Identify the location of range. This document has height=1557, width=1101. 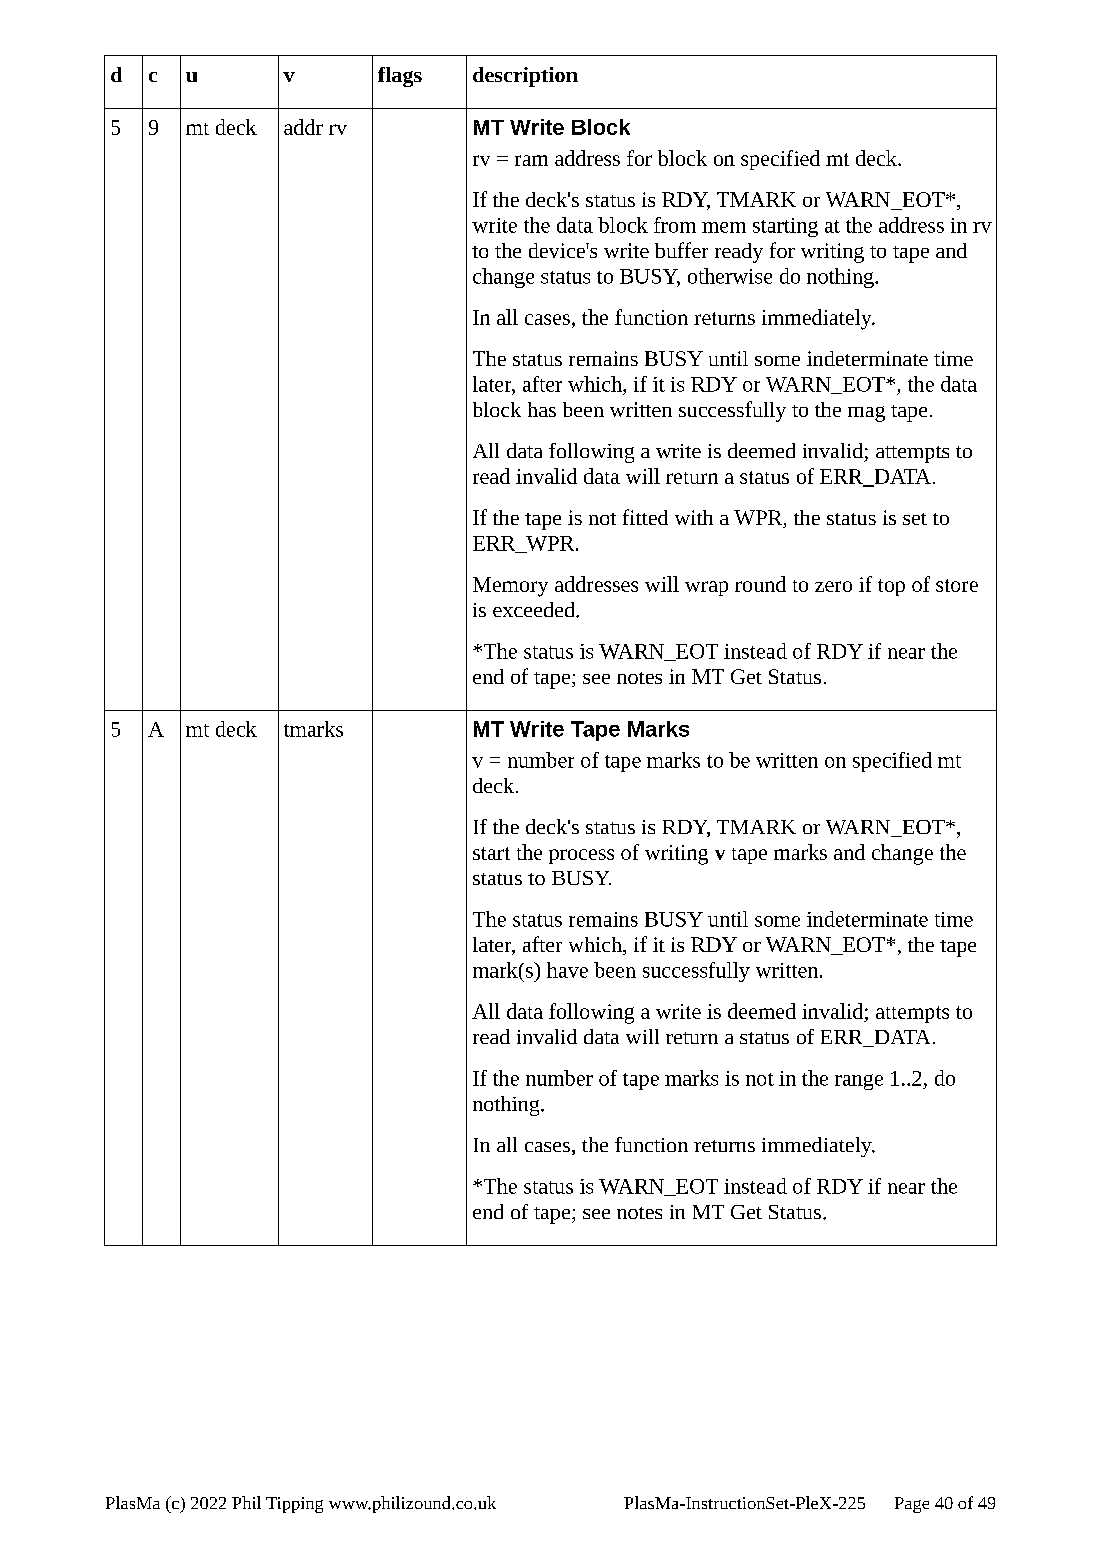
(859, 1082).
